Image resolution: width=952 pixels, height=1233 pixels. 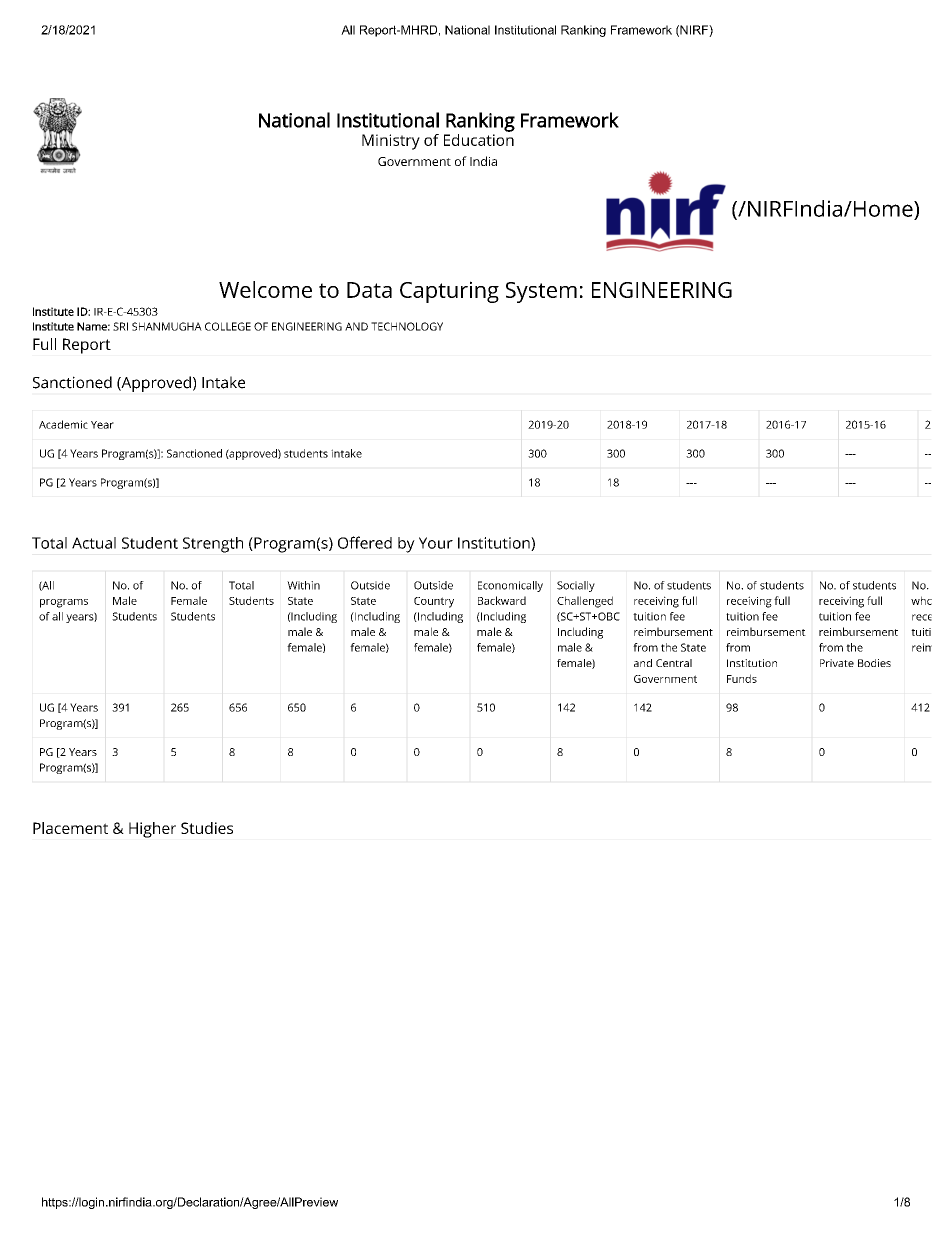 What do you see at coordinates (576, 586) in the screenshot?
I see `Socially` at bounding box center [576, 586].
